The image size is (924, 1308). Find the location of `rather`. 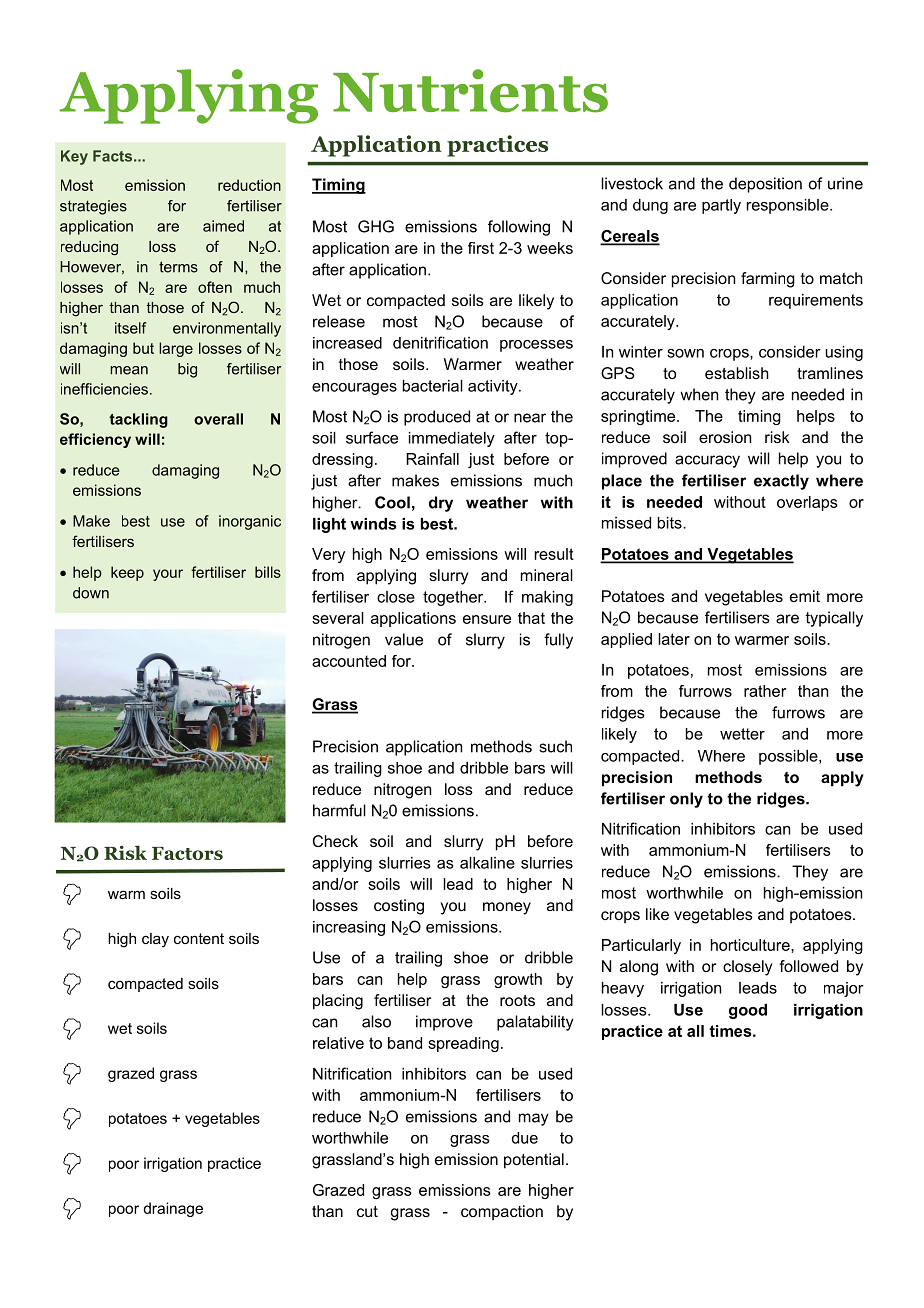

rather is located at coordinates (765, 691).
